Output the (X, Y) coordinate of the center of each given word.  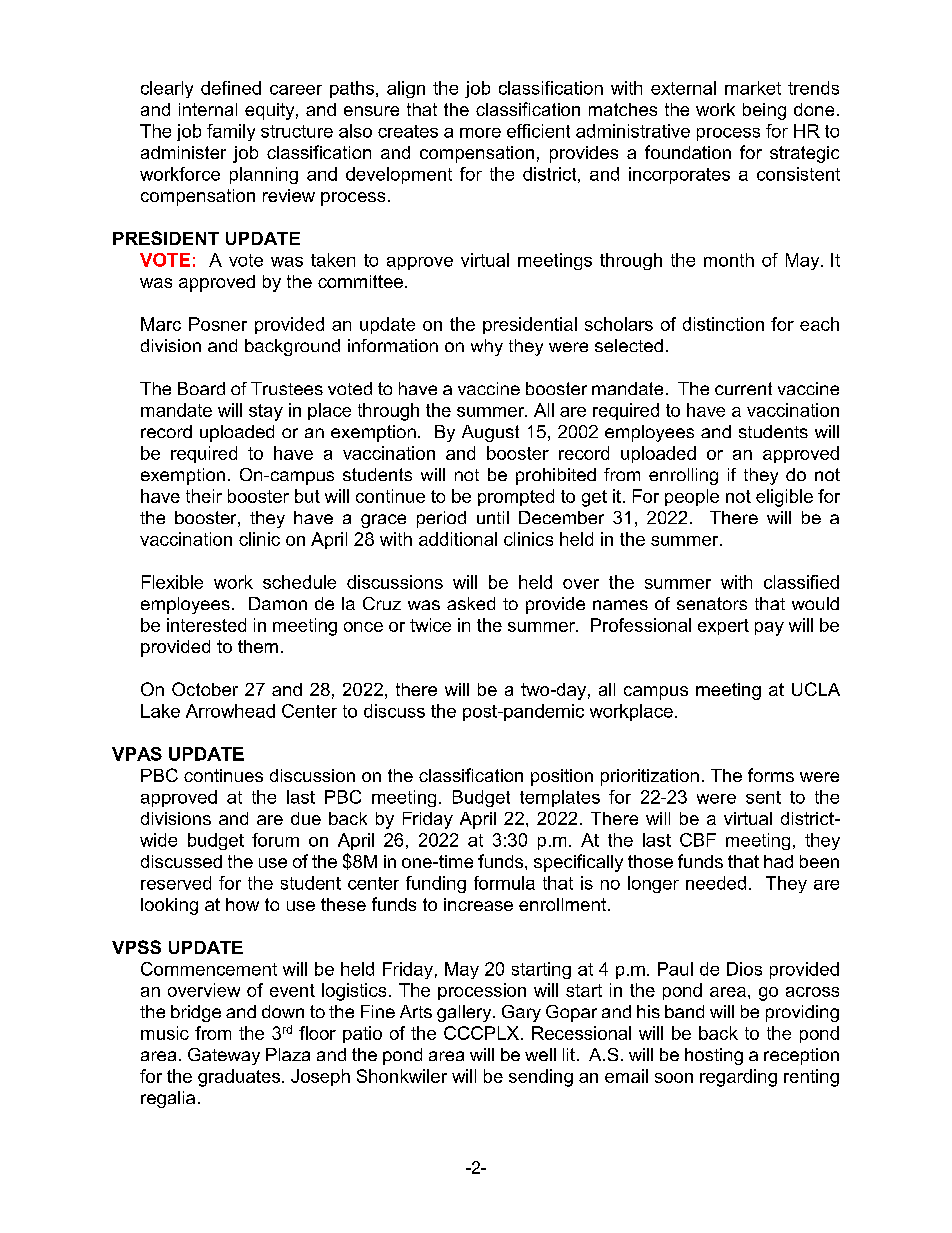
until (493, 517)
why (487, 347)
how (242, 904)
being (764, 111)
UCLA (816, 689)
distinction (723, 324)
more (480, 133)
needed (716, 883)
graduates (239, 1078)
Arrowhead (230, 711)
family (231, 132)
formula (504, 883)
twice (430, 625)
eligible (784, 498)
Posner (218, 324)
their (204, 496)
